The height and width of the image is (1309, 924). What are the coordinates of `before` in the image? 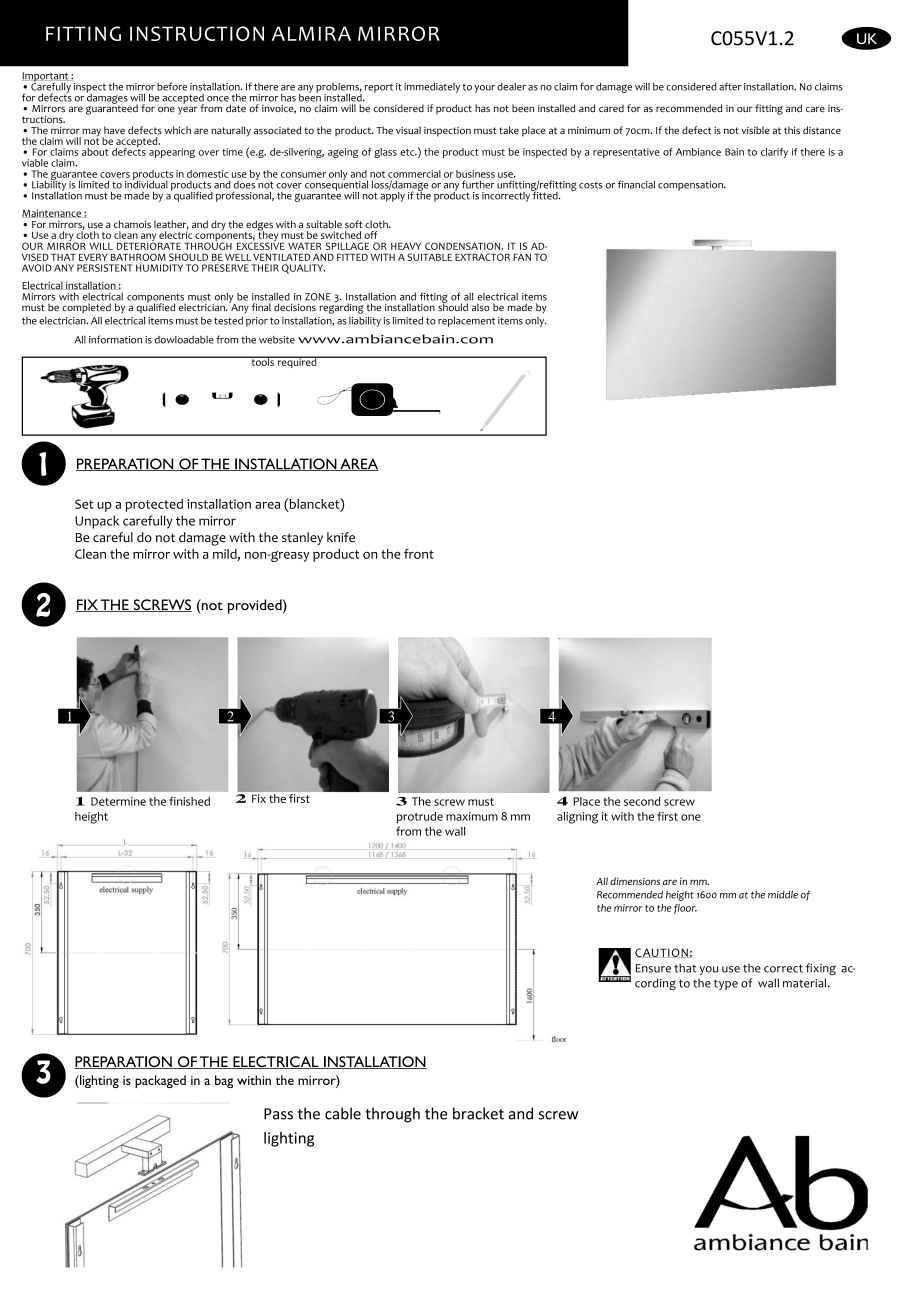 It's located at (172, 86).
